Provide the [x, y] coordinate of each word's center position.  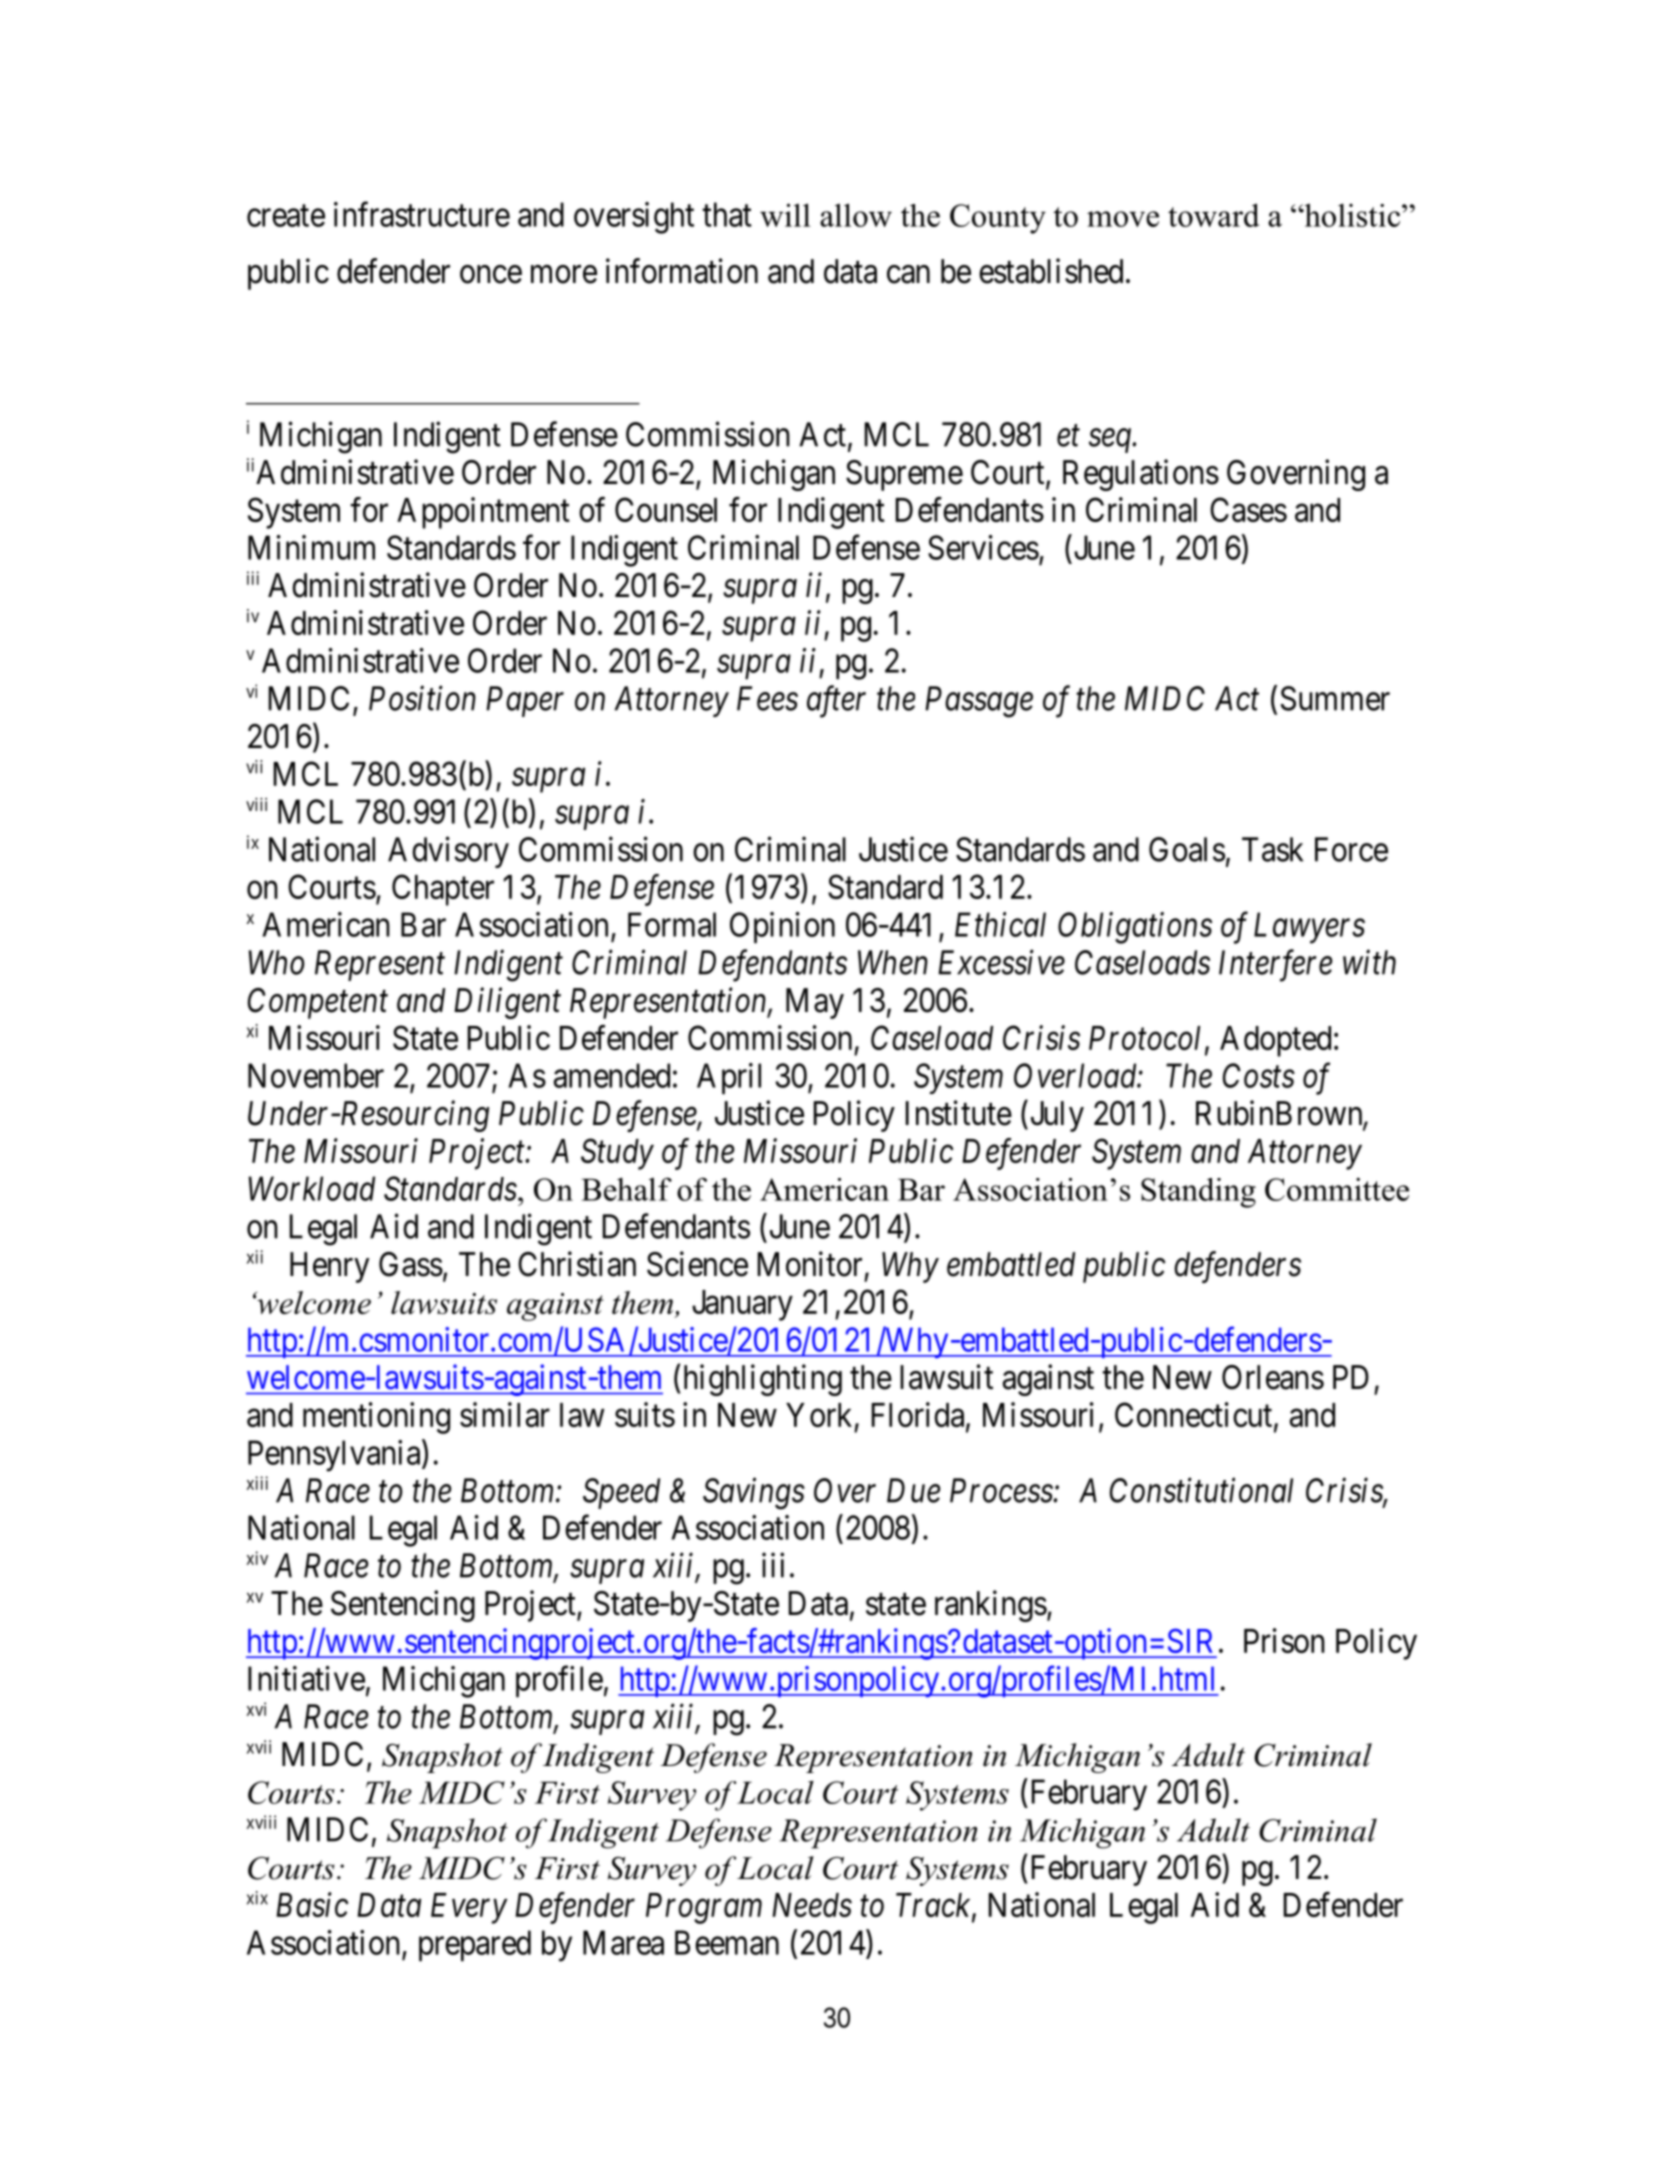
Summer [1335, 698]
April [729, 1078]
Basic [312, 1905]
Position [422, 698]
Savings [754, 1494]
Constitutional [1201, 1490]
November [316, 1075]
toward [1213, 215]
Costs [1259, 1075]
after [836, 702]
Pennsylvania [335, 1456]
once [491, 274]
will [785, 215]
